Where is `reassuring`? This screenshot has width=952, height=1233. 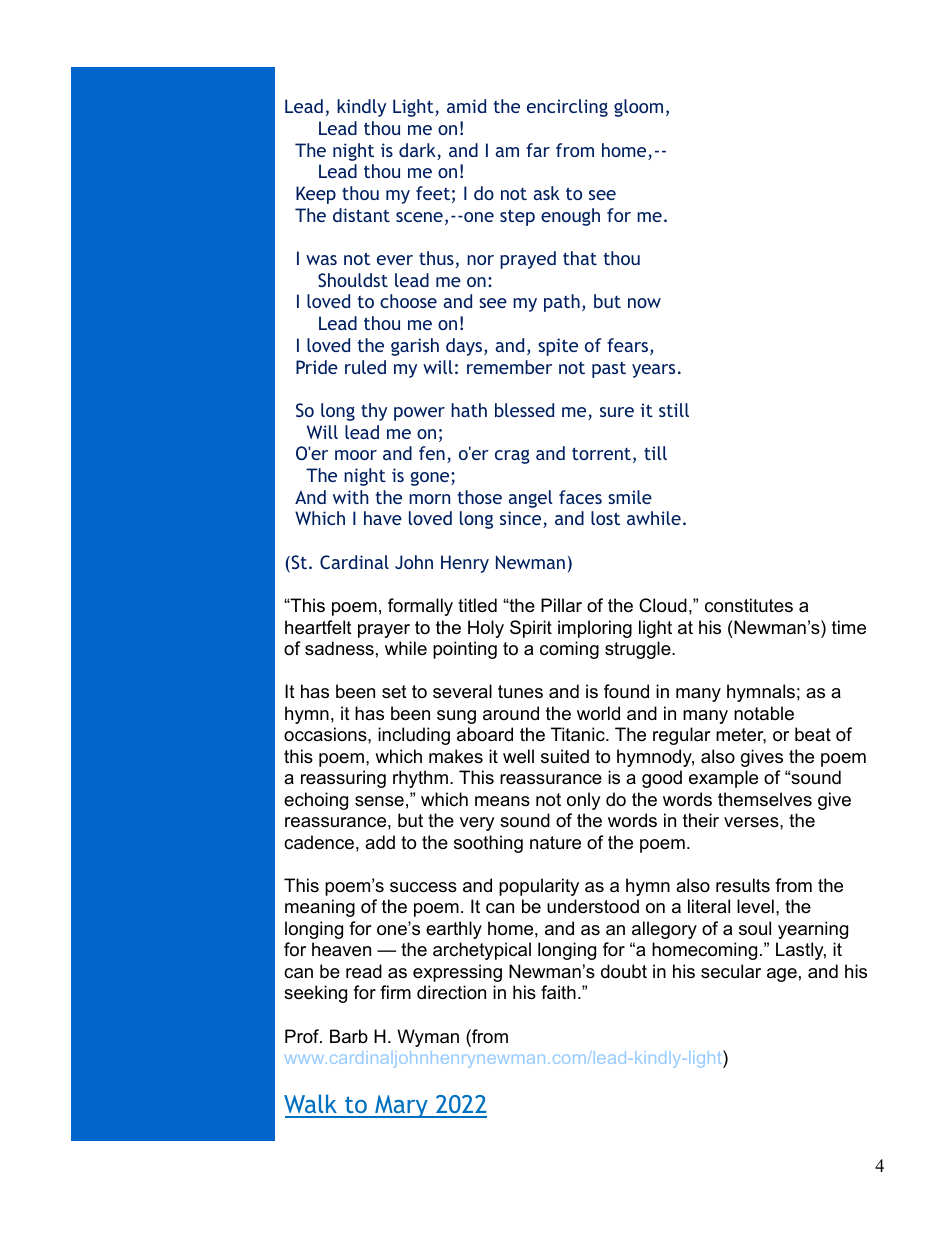 reassuring is located at coordinates (343, 779).
